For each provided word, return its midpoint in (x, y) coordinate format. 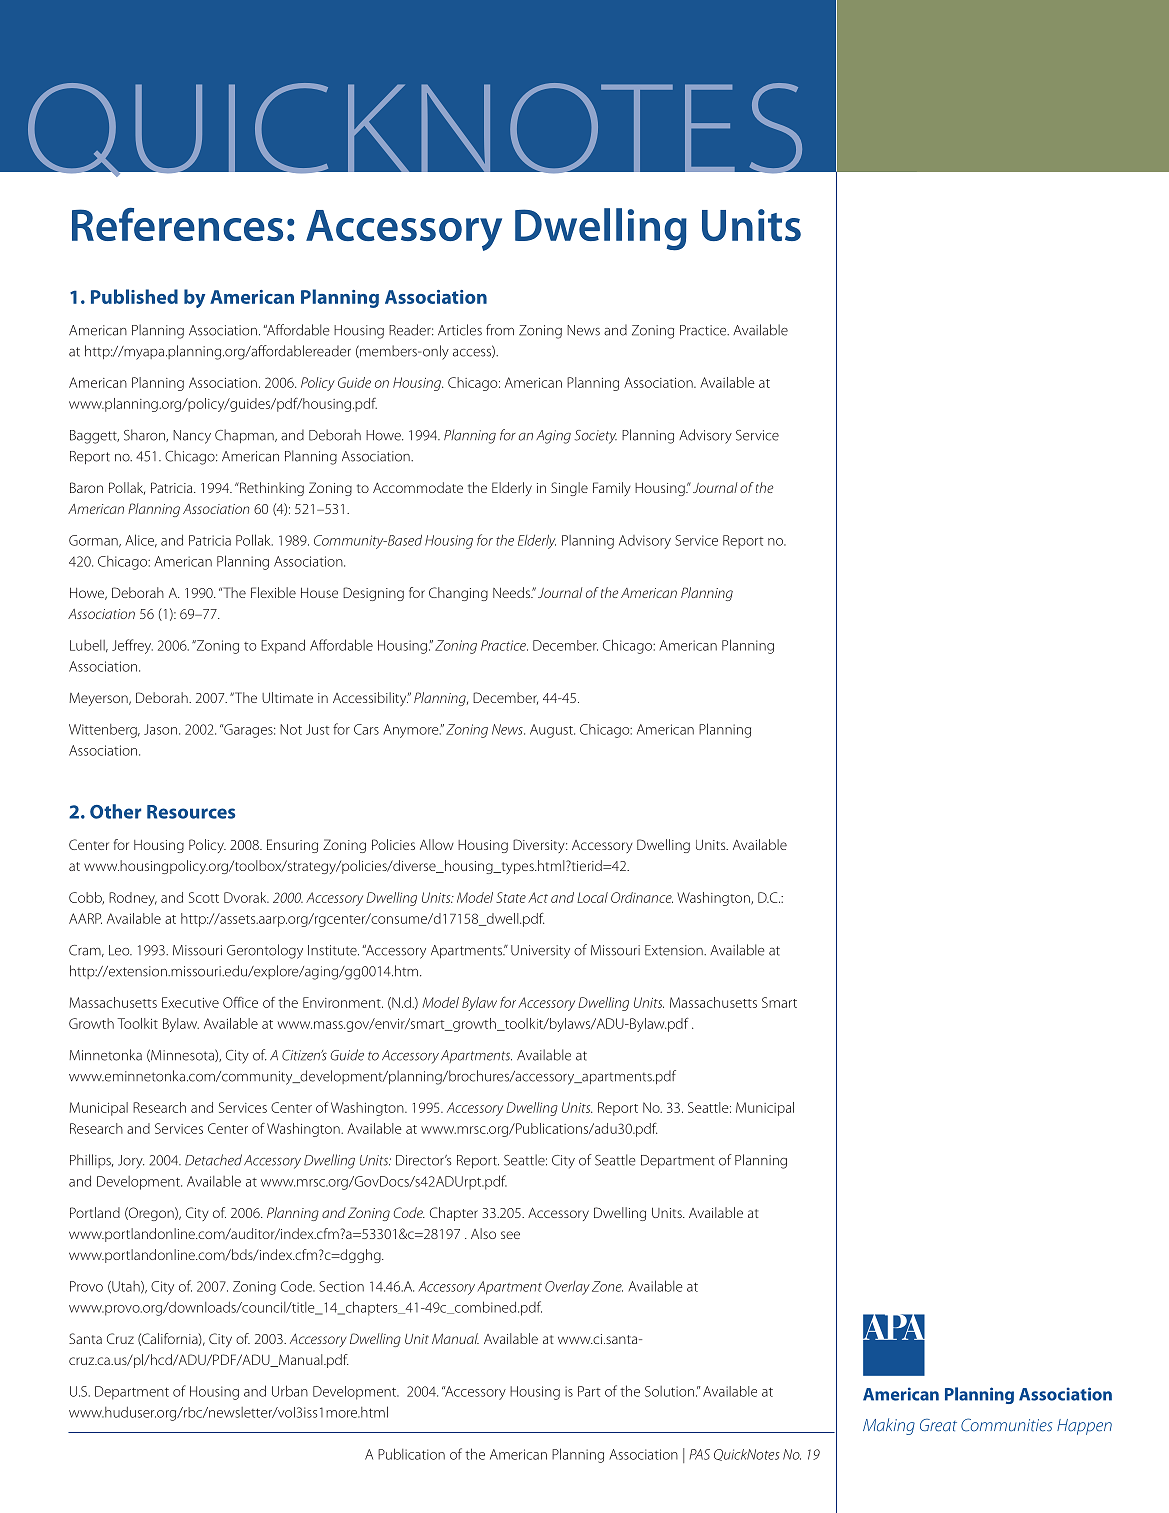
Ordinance (642, 897)
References (177, 224)
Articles (460, 330)
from (500, 330)
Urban (290, 1391)
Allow (437, 844)
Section (341, 1286)
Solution (669, 1391)
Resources (191, 812)
